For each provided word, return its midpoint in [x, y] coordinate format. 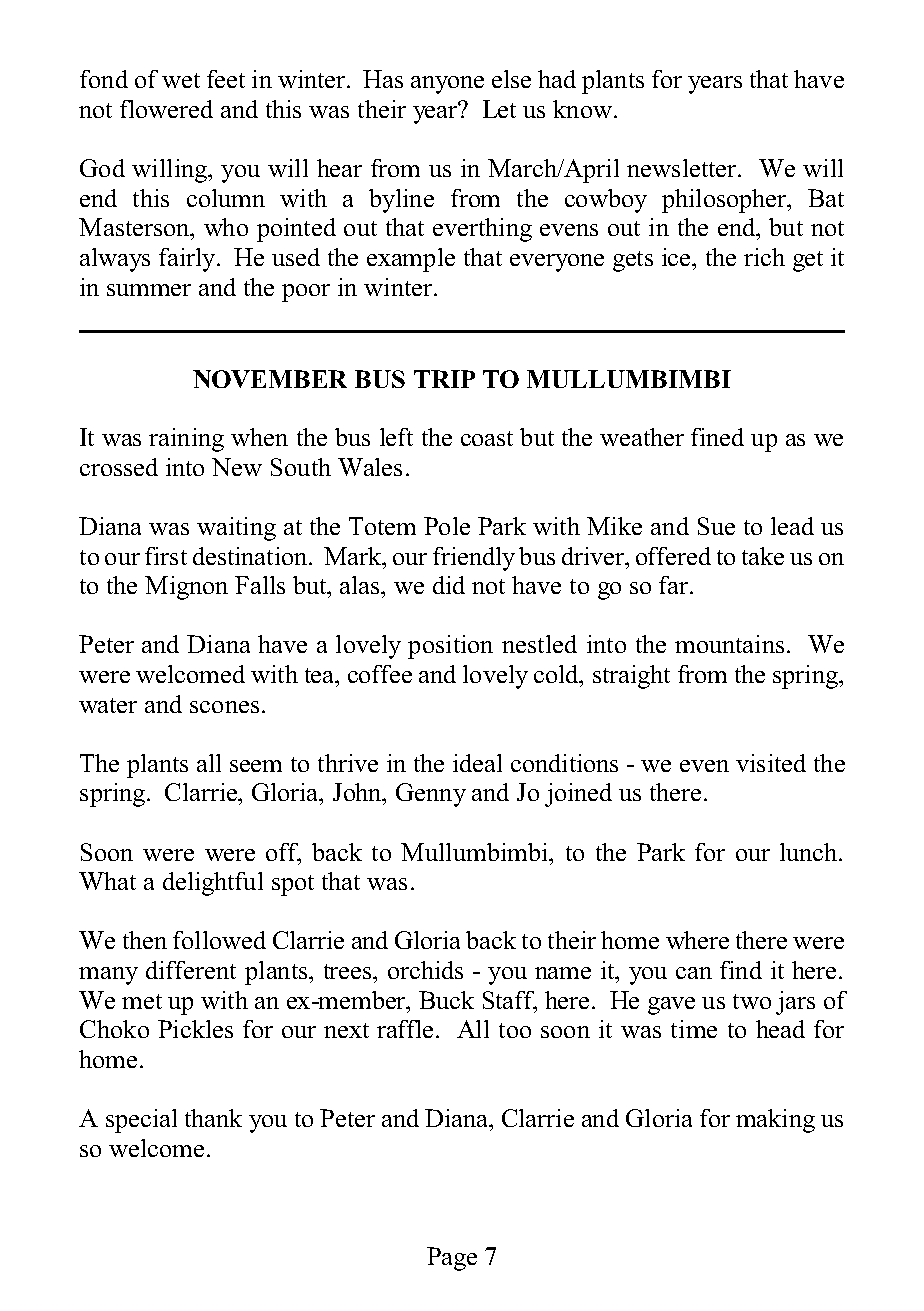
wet [181, 80]
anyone [447, 85]
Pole [447, 526]
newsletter [683, 168]
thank [213, 1118]
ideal [477, 763]
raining [186, 440]
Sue [716, 526]
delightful [213, 884]
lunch [810, 852]
